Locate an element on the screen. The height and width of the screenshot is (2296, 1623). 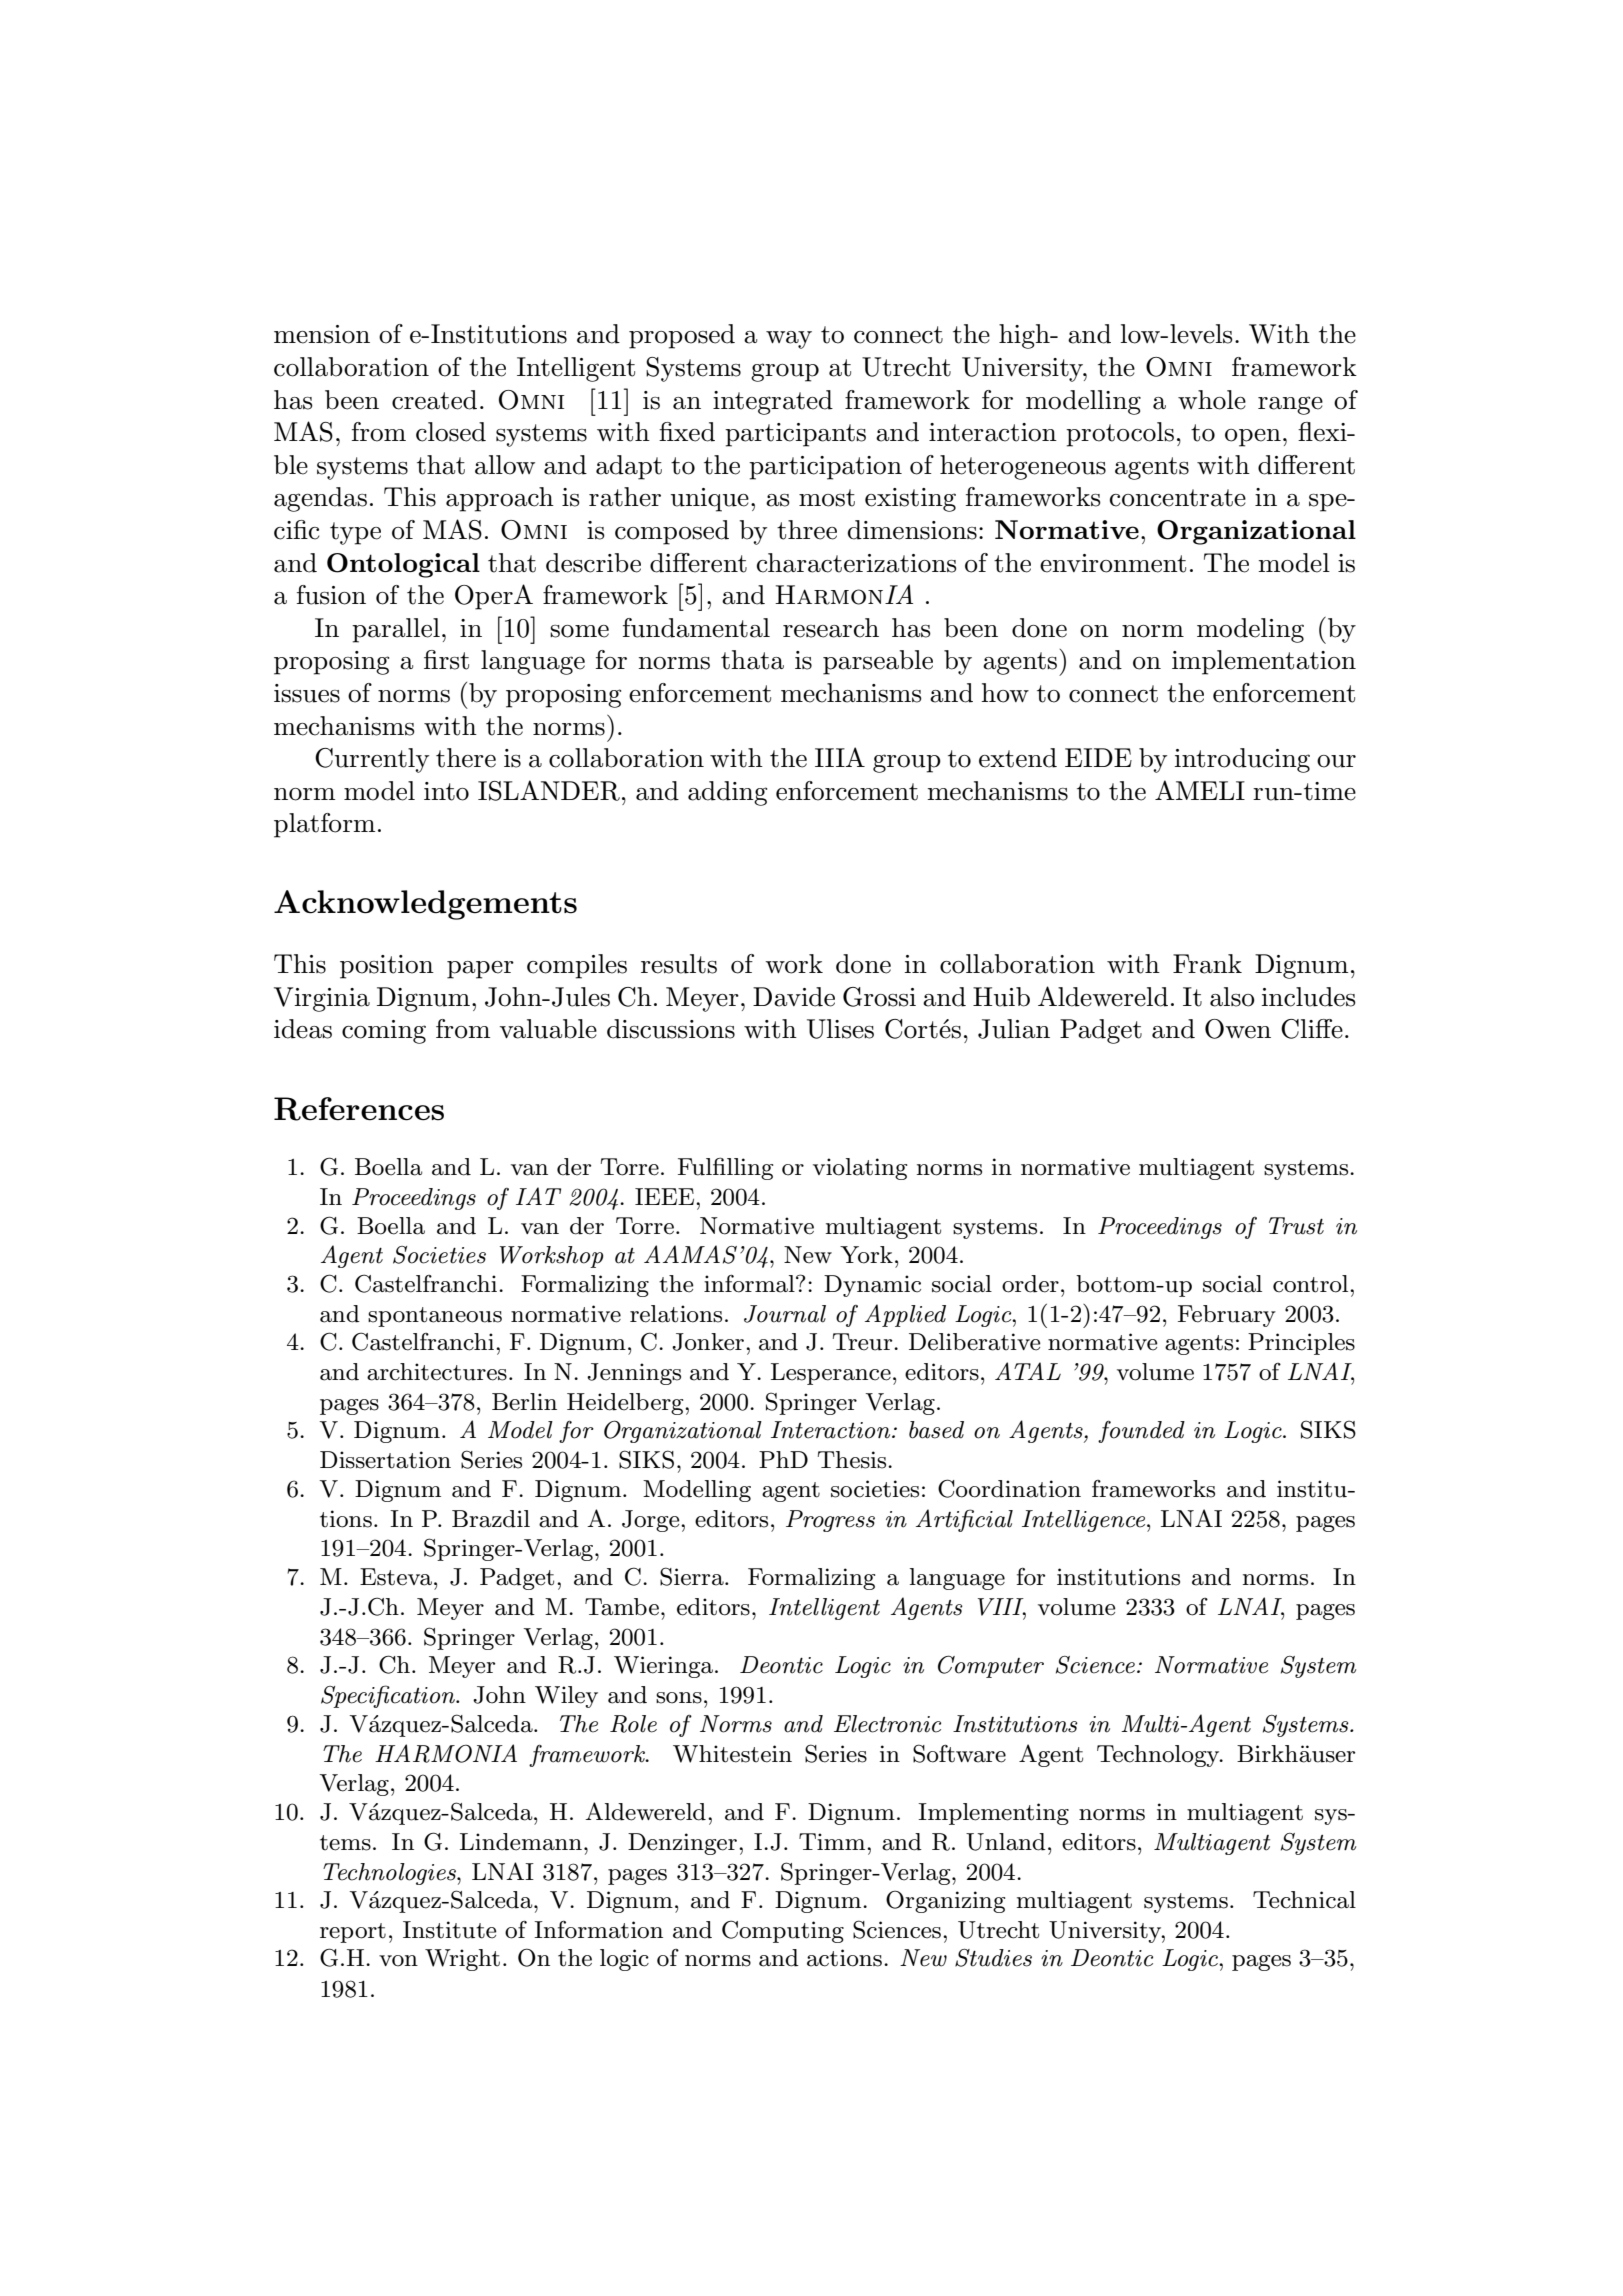
Acknowledgements is located at coordinates (425, 905).
